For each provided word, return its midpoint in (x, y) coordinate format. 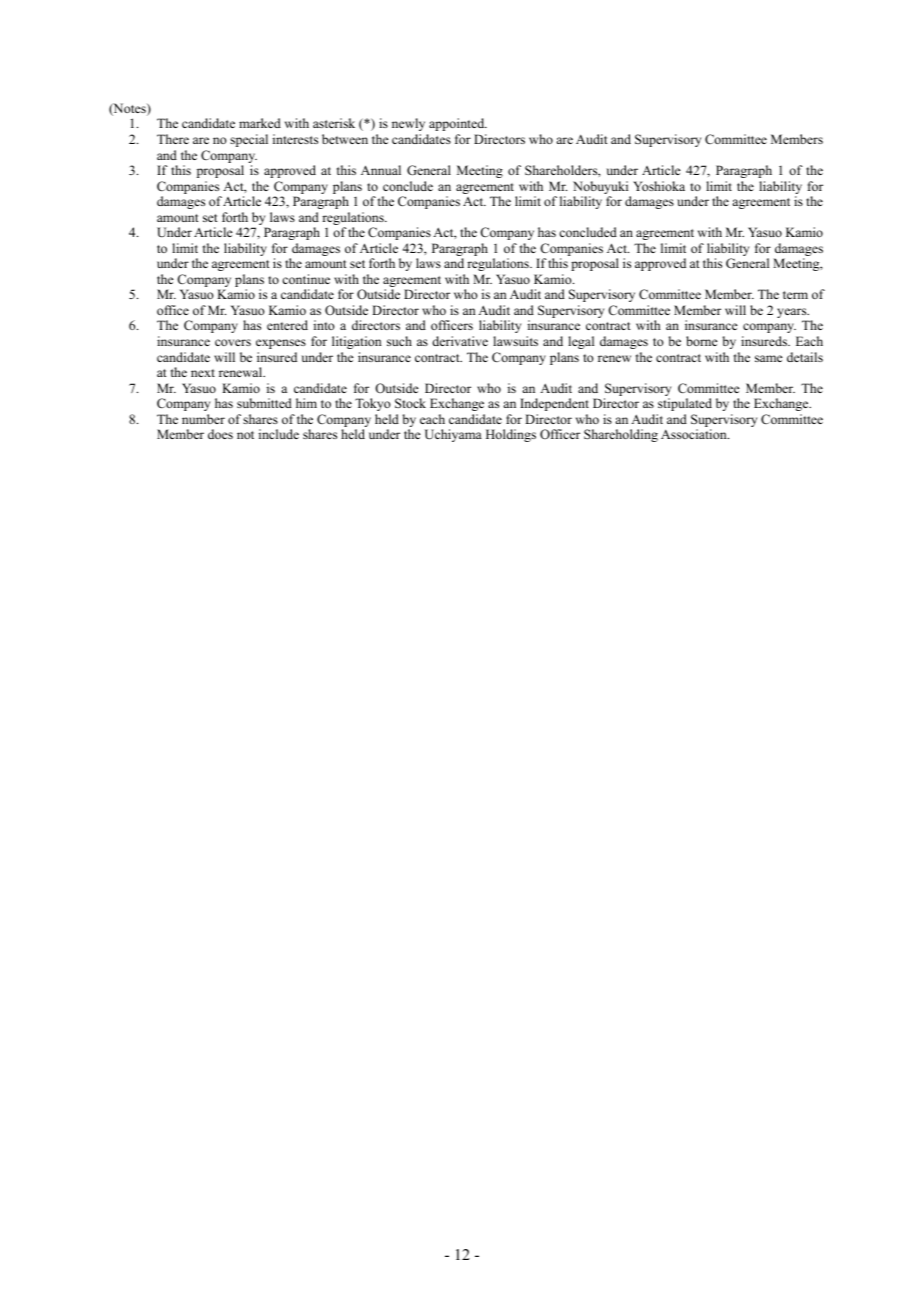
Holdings (511, 435)
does (220, 434)
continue (306, 279)
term (795, 295)
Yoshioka (659, 186)
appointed (458, 124)
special (249, 140)
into (324, 325)
